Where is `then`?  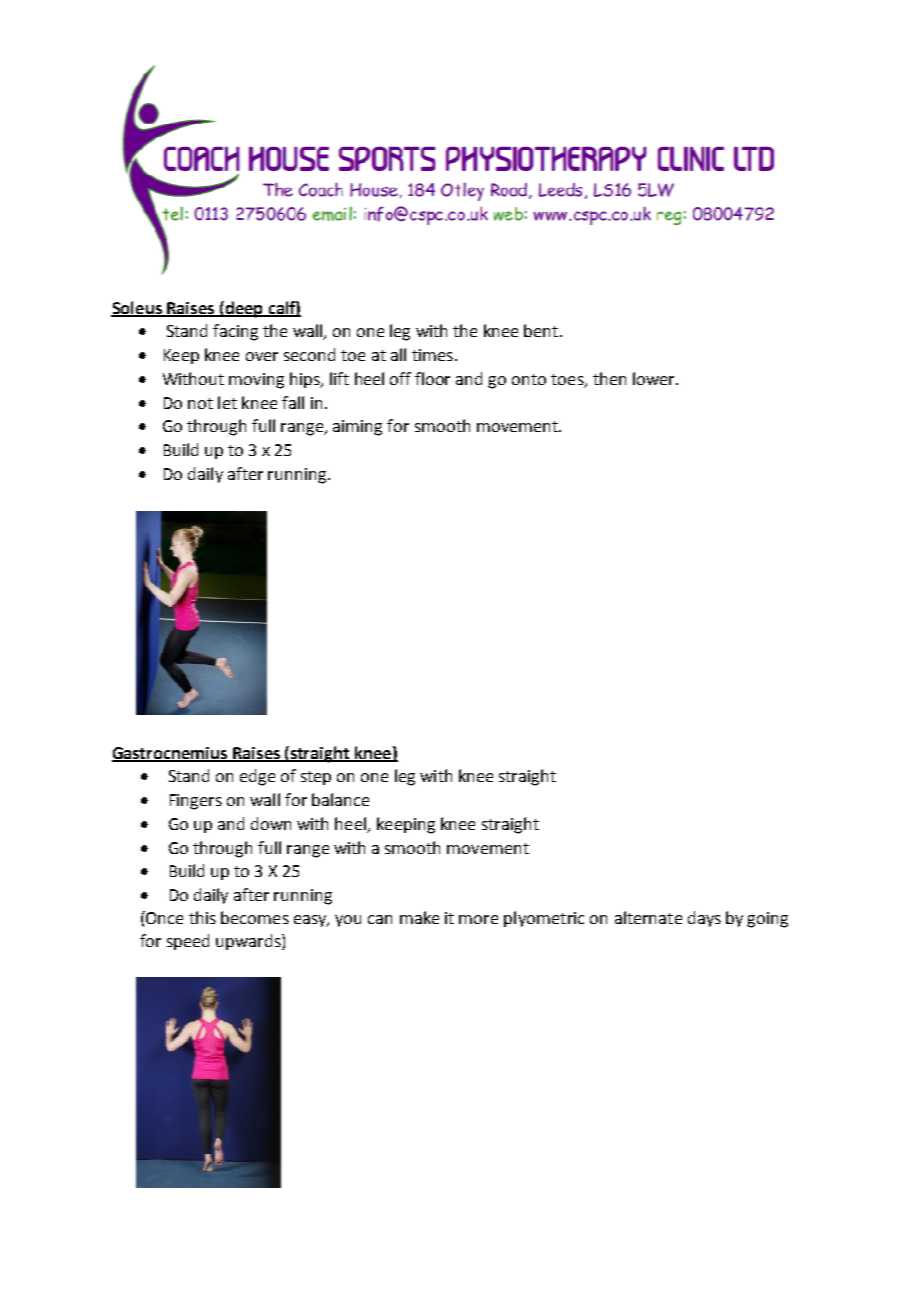
then is located at coordinates (609, 378).
